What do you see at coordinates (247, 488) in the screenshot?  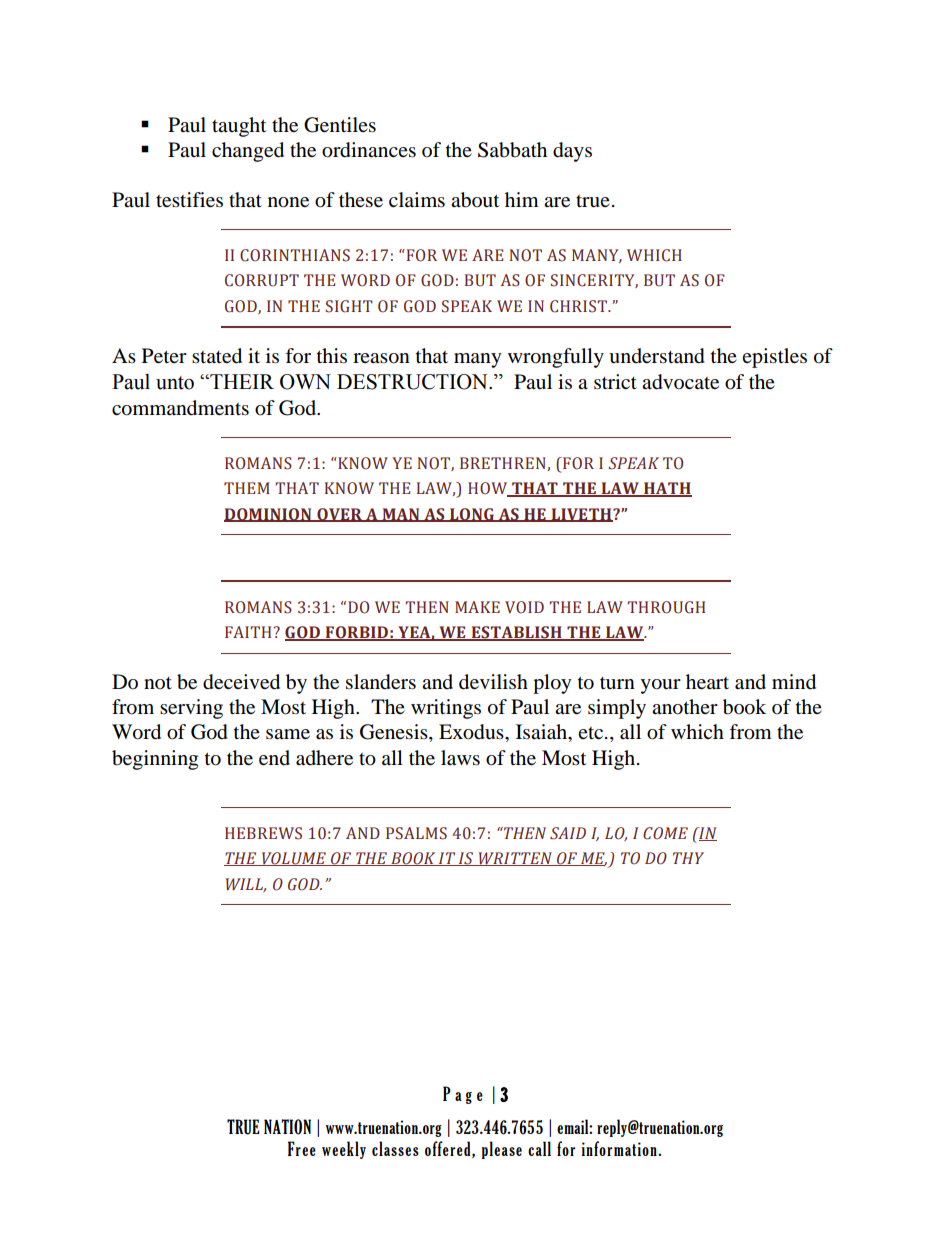 I see `THEM` at bounding box center [247, 488].
